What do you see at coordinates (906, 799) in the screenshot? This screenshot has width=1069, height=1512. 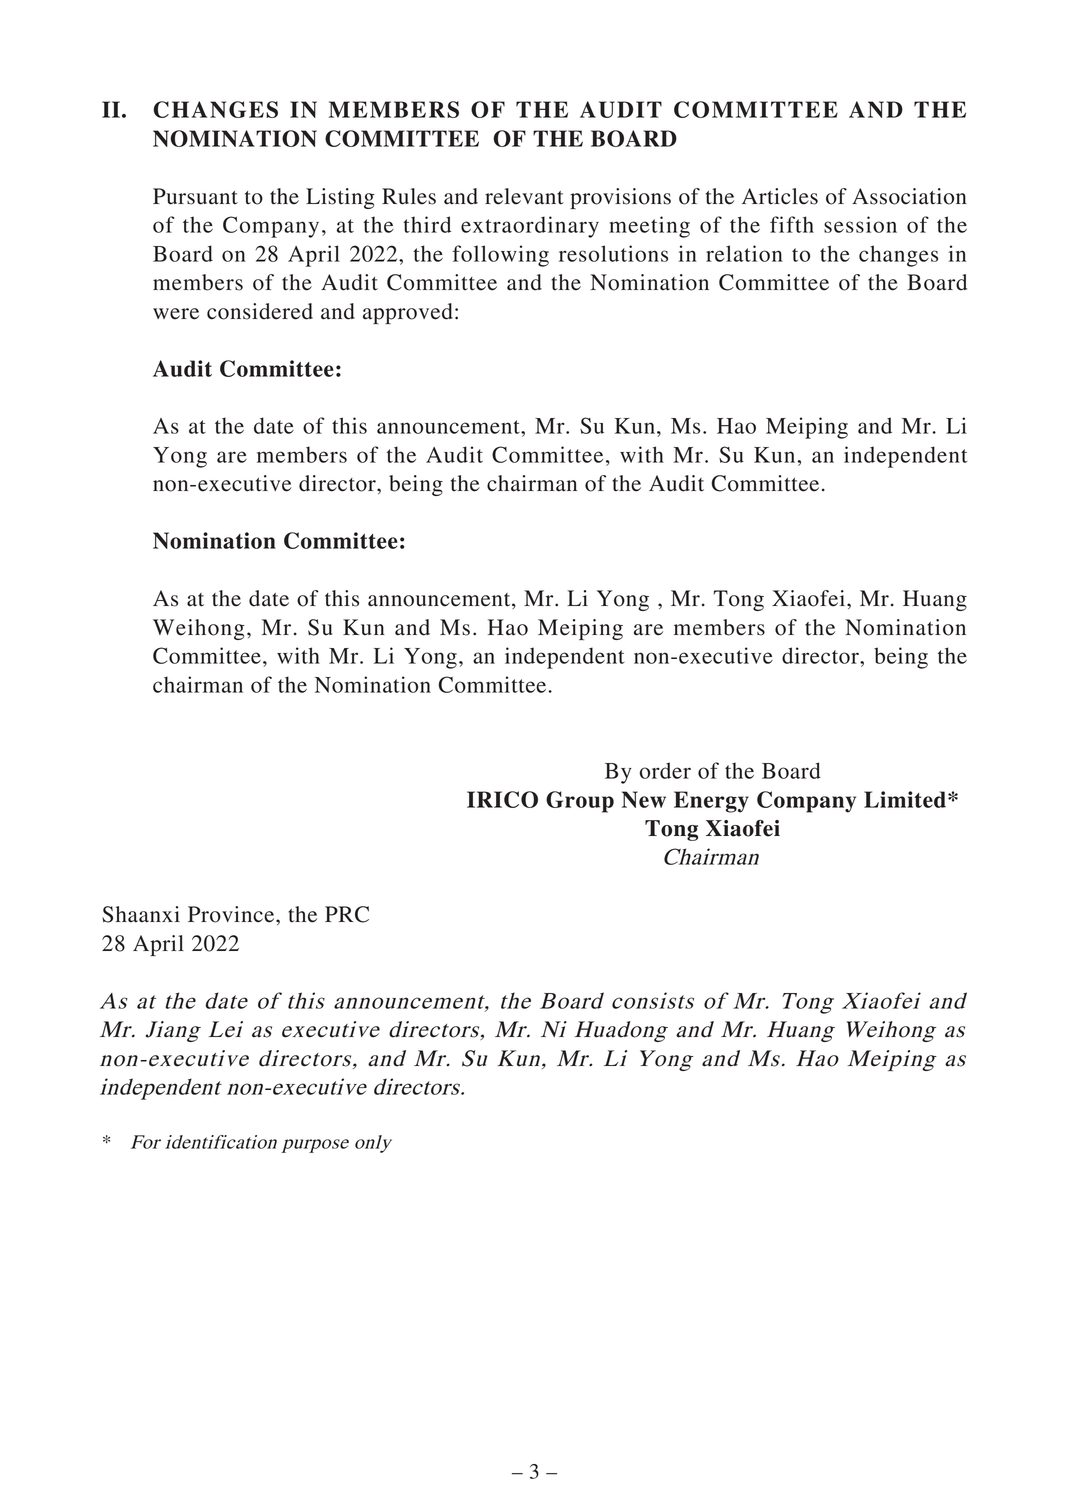 I see `Limited` at bounding box center [906, 799].
